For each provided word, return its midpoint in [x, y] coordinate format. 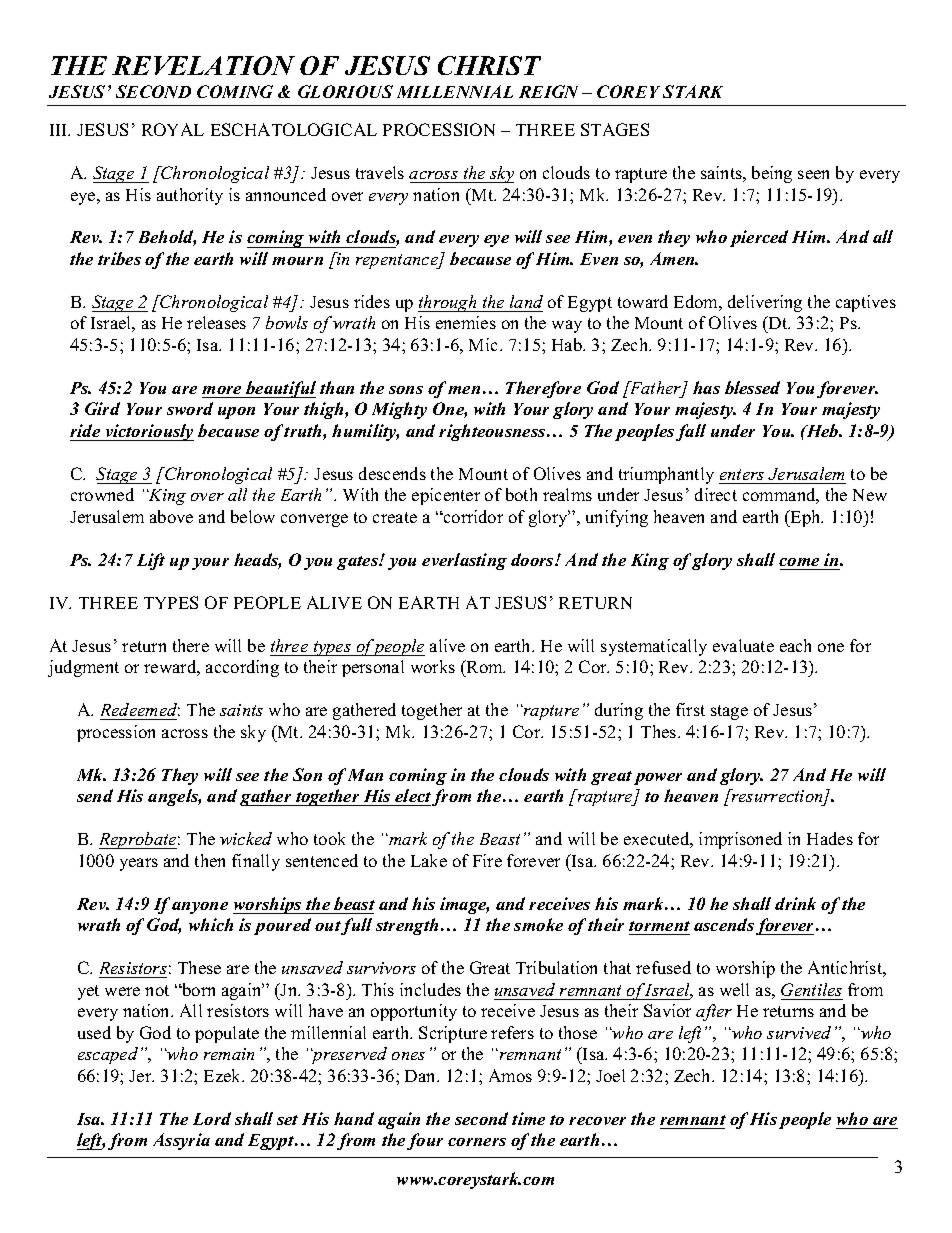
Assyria [181, 1141]
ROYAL [173, 129]
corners [477, 1142]
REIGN [548, 91]
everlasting [464, 561]
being [772, 174]
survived [799, 1032]
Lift [151, 561]
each [795, 645]
